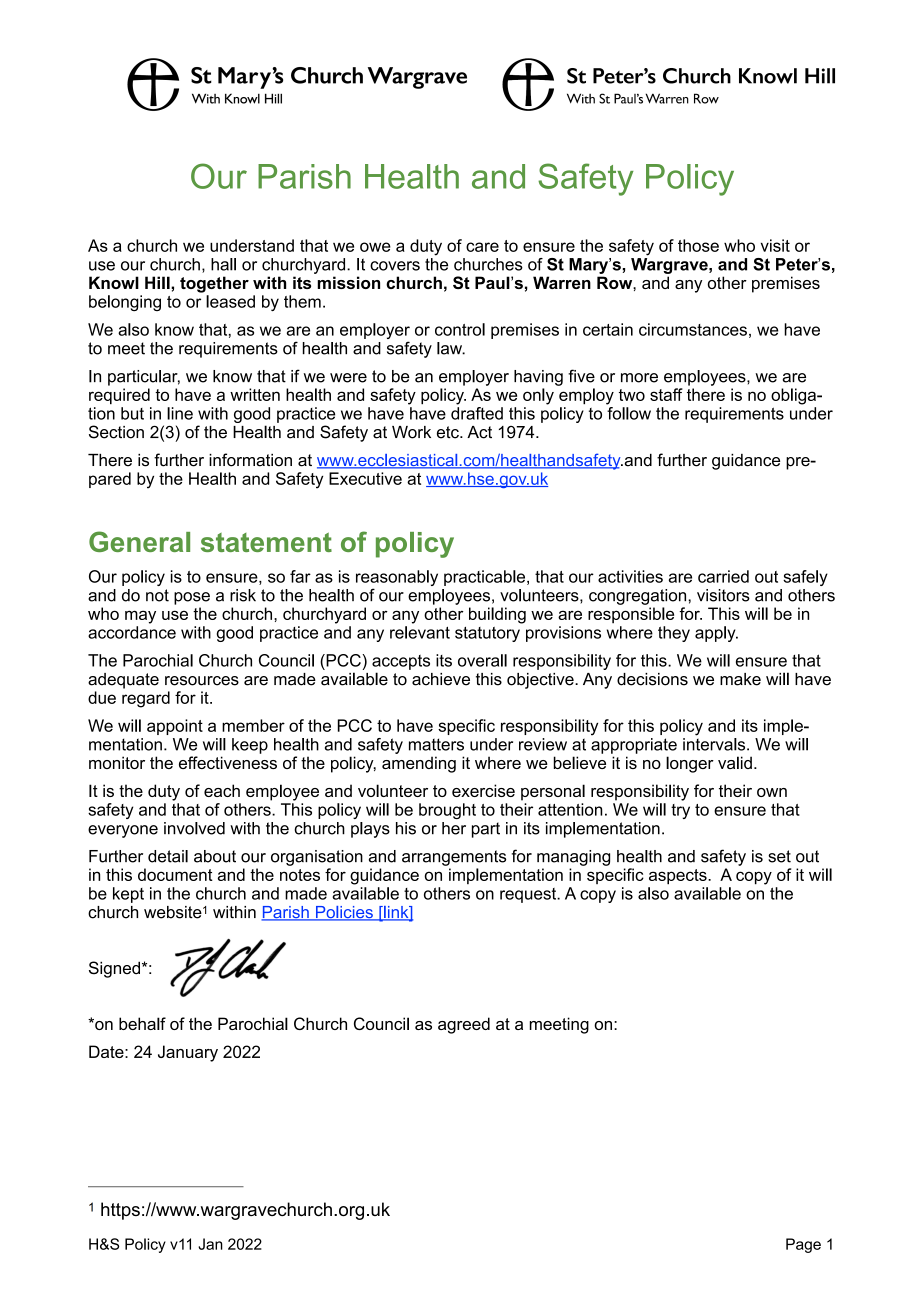  Describe the element at coordinates (188, 1053) in the screenshot. I see `January` at that location.
